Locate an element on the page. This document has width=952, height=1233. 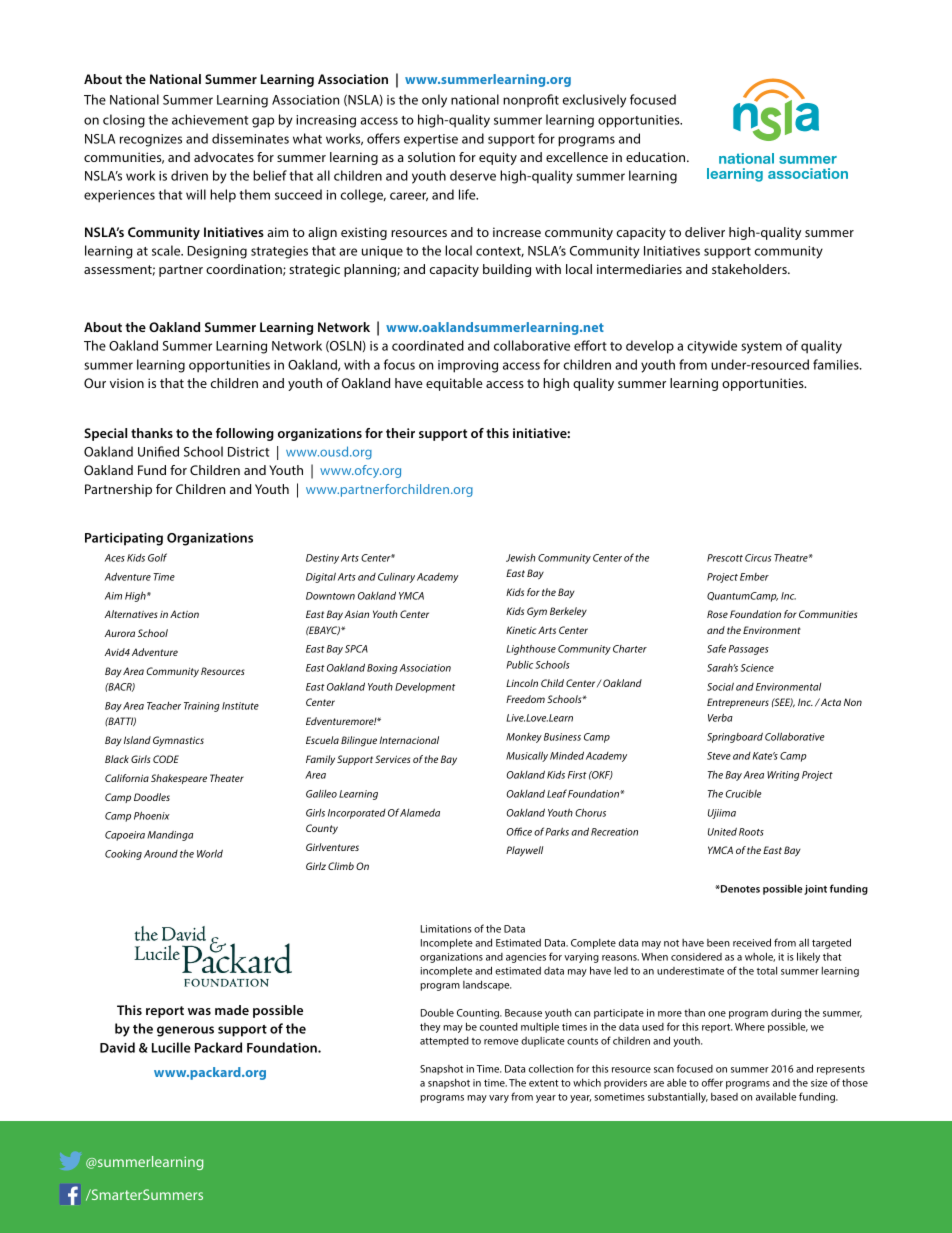
equity is located at coordinates (498, 158).
